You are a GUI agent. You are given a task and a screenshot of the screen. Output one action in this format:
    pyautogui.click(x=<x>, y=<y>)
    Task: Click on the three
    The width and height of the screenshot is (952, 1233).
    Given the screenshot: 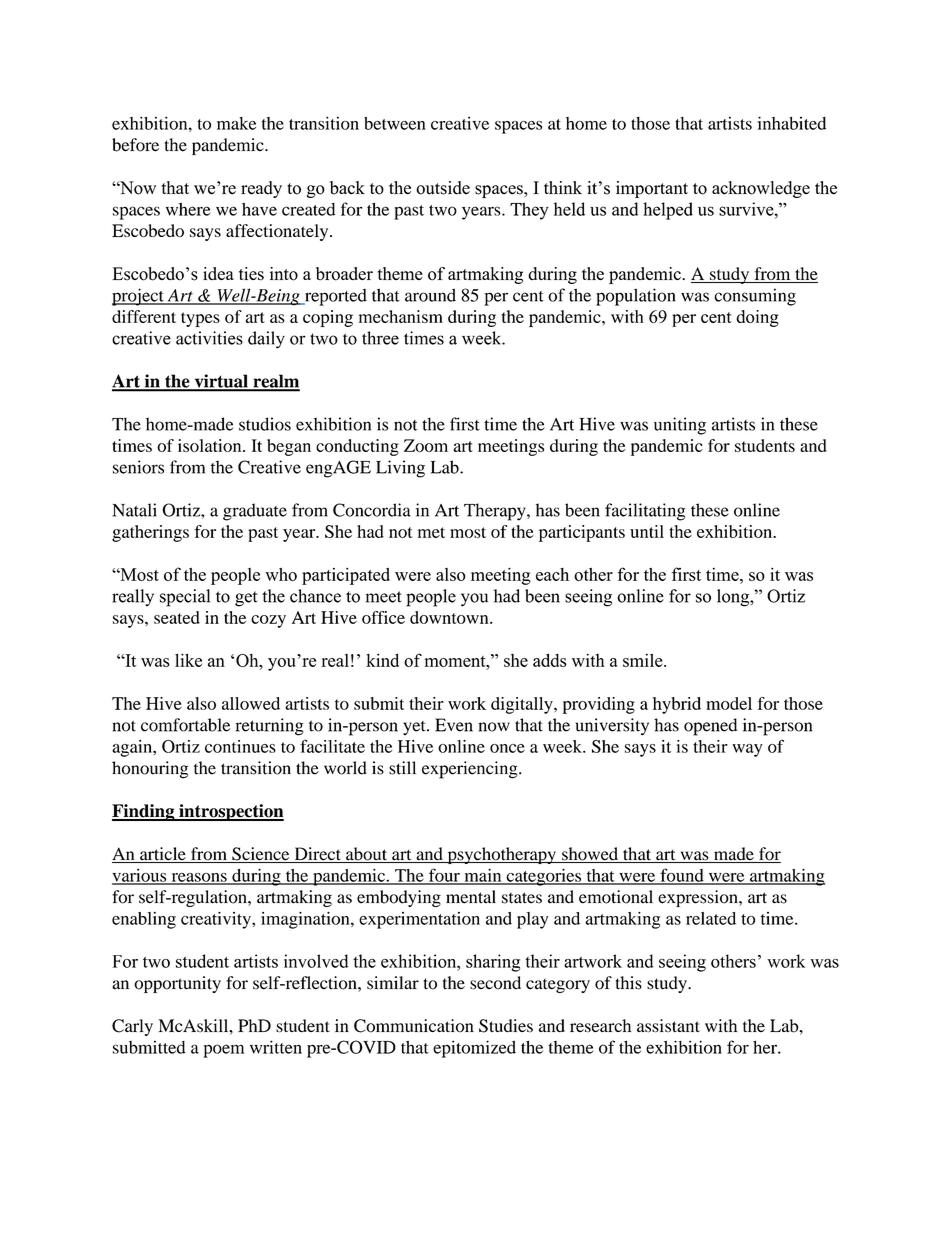 What is the action you would take?
    pyautogui.click(x=380, y=338)
